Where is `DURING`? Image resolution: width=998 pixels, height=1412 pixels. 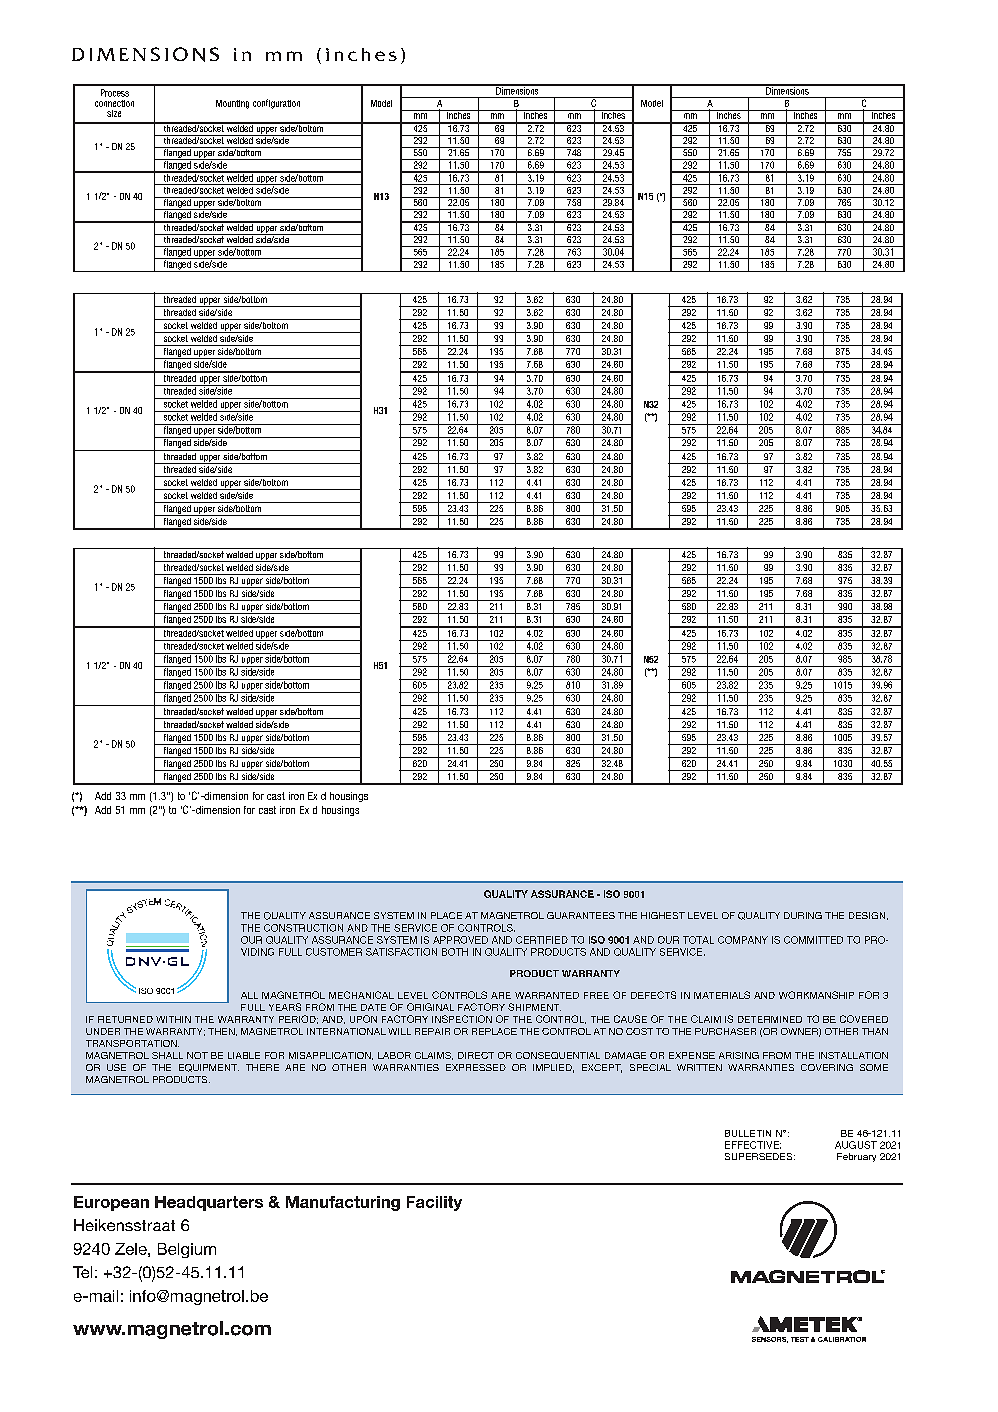 DURING is located at coordinates (803, 915).
